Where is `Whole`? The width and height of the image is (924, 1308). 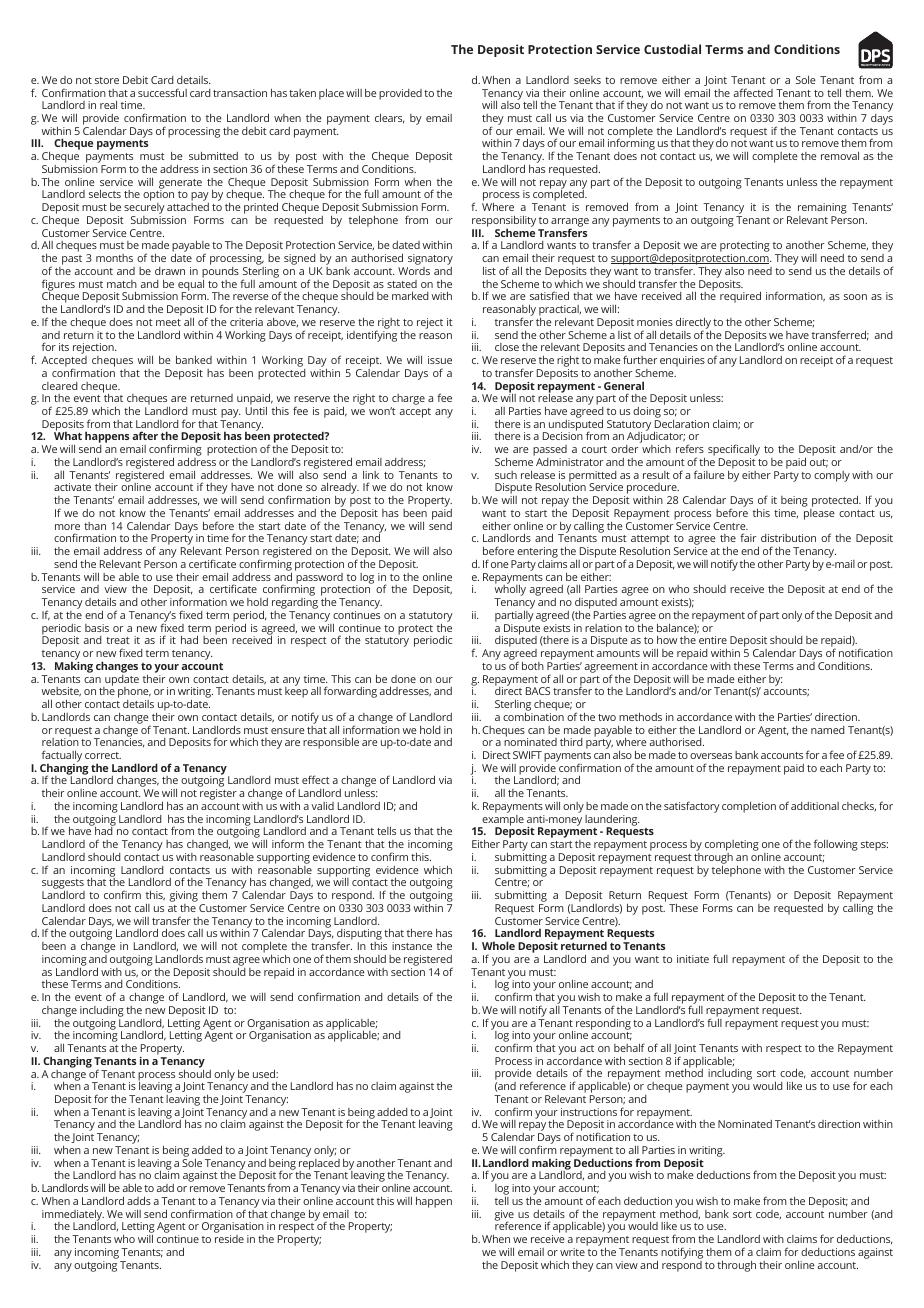
Whole is located at coordinates (498, 945).
